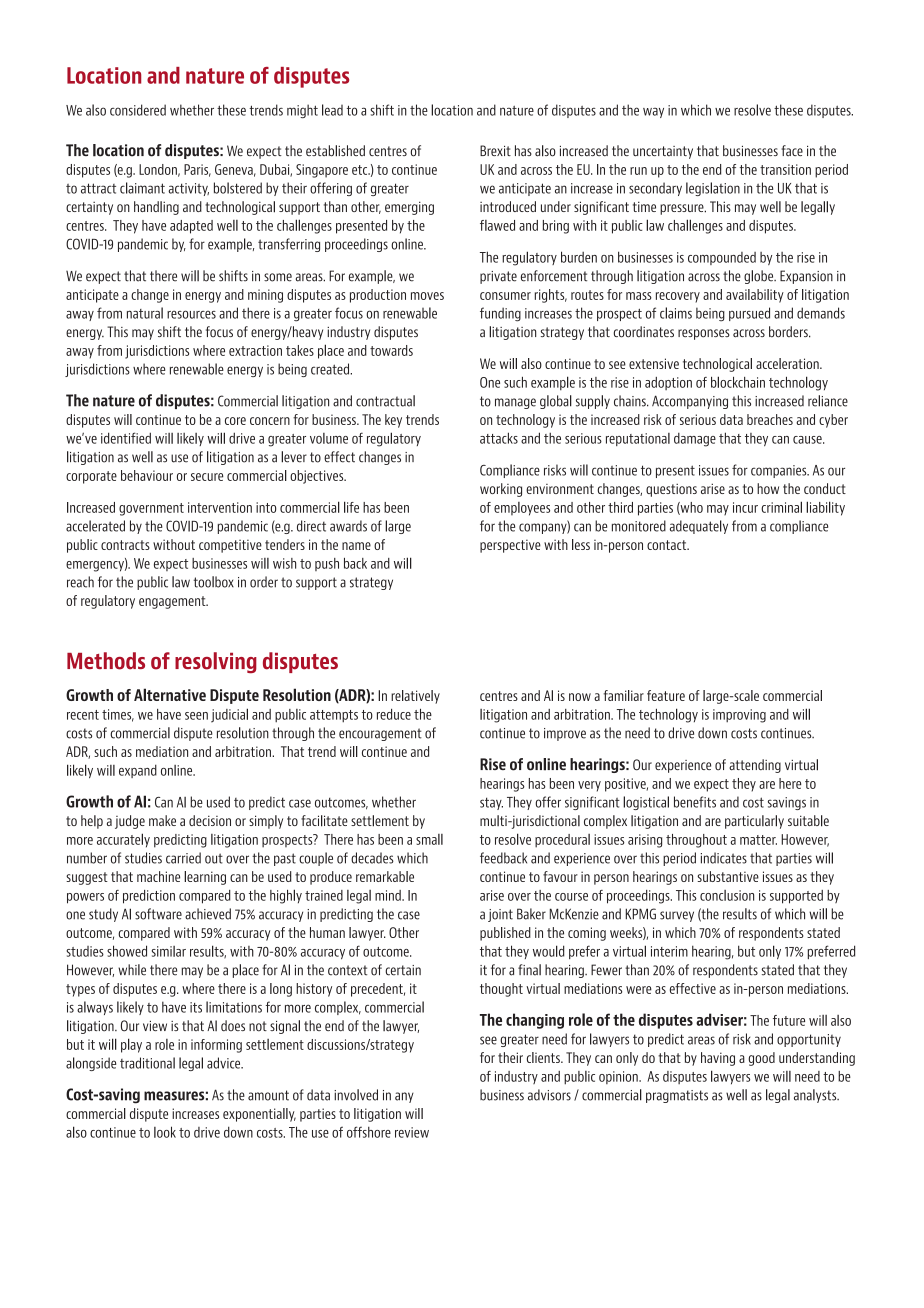 The height and width of the screenshot is (1308, 924). I want to click on incur, so click(745, 507).
